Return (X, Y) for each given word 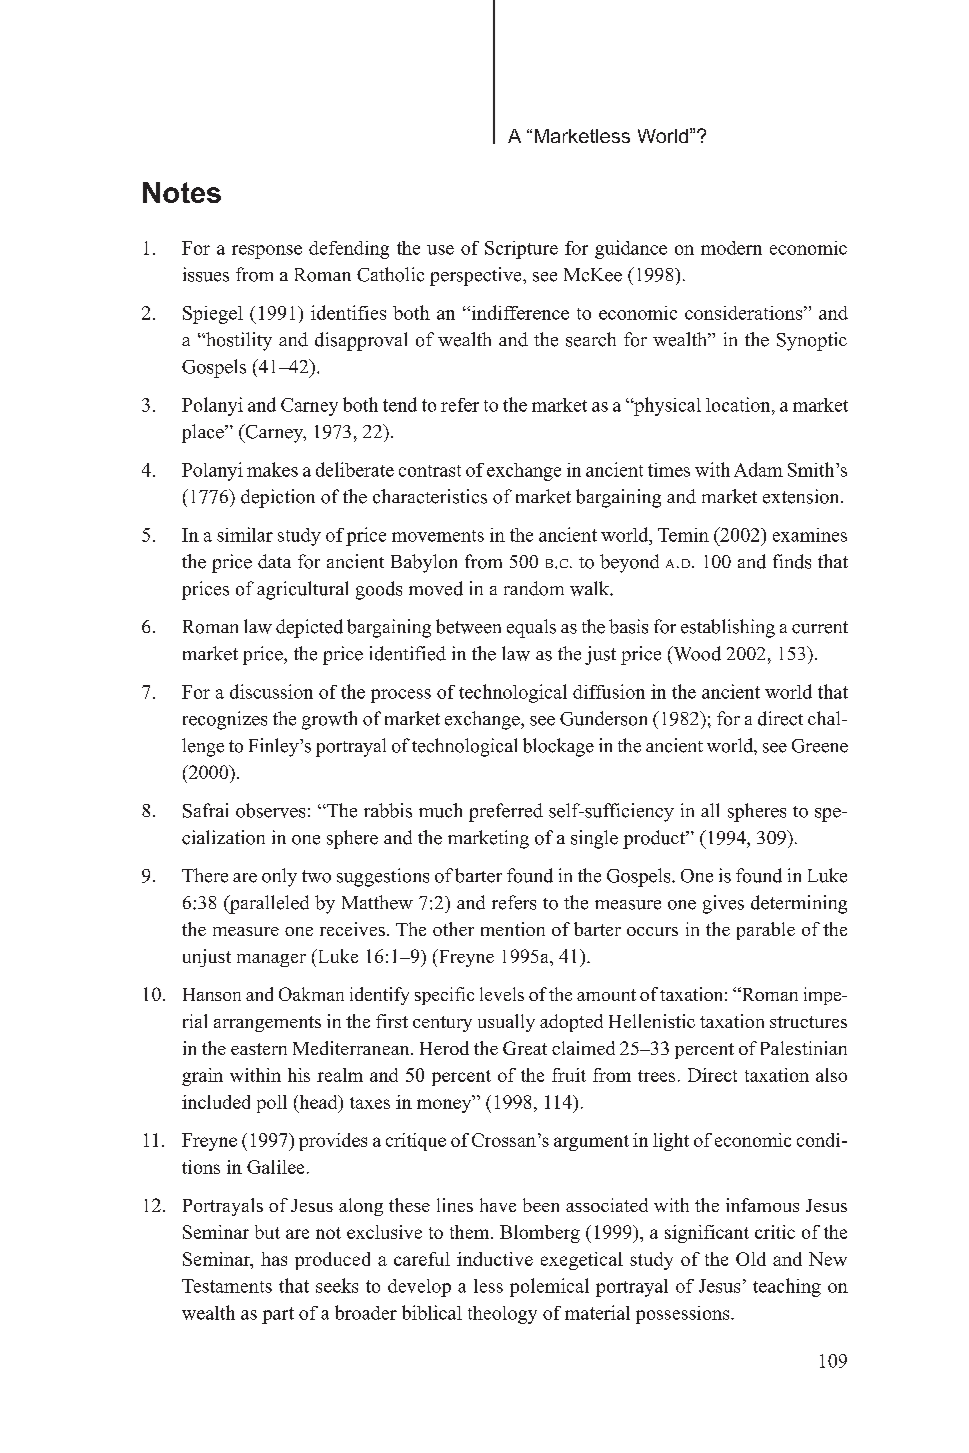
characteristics (430, 496)
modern (731, 248)
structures (808, 1022)
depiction (278, 498)
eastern (259, 1049)
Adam (758, 469)
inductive (495, 1259)
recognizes (225, 720)
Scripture (521, 250)
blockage (558, 747)
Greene (820, 746)
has (274, 1259)
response (267, 252)
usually (506, 1023)
